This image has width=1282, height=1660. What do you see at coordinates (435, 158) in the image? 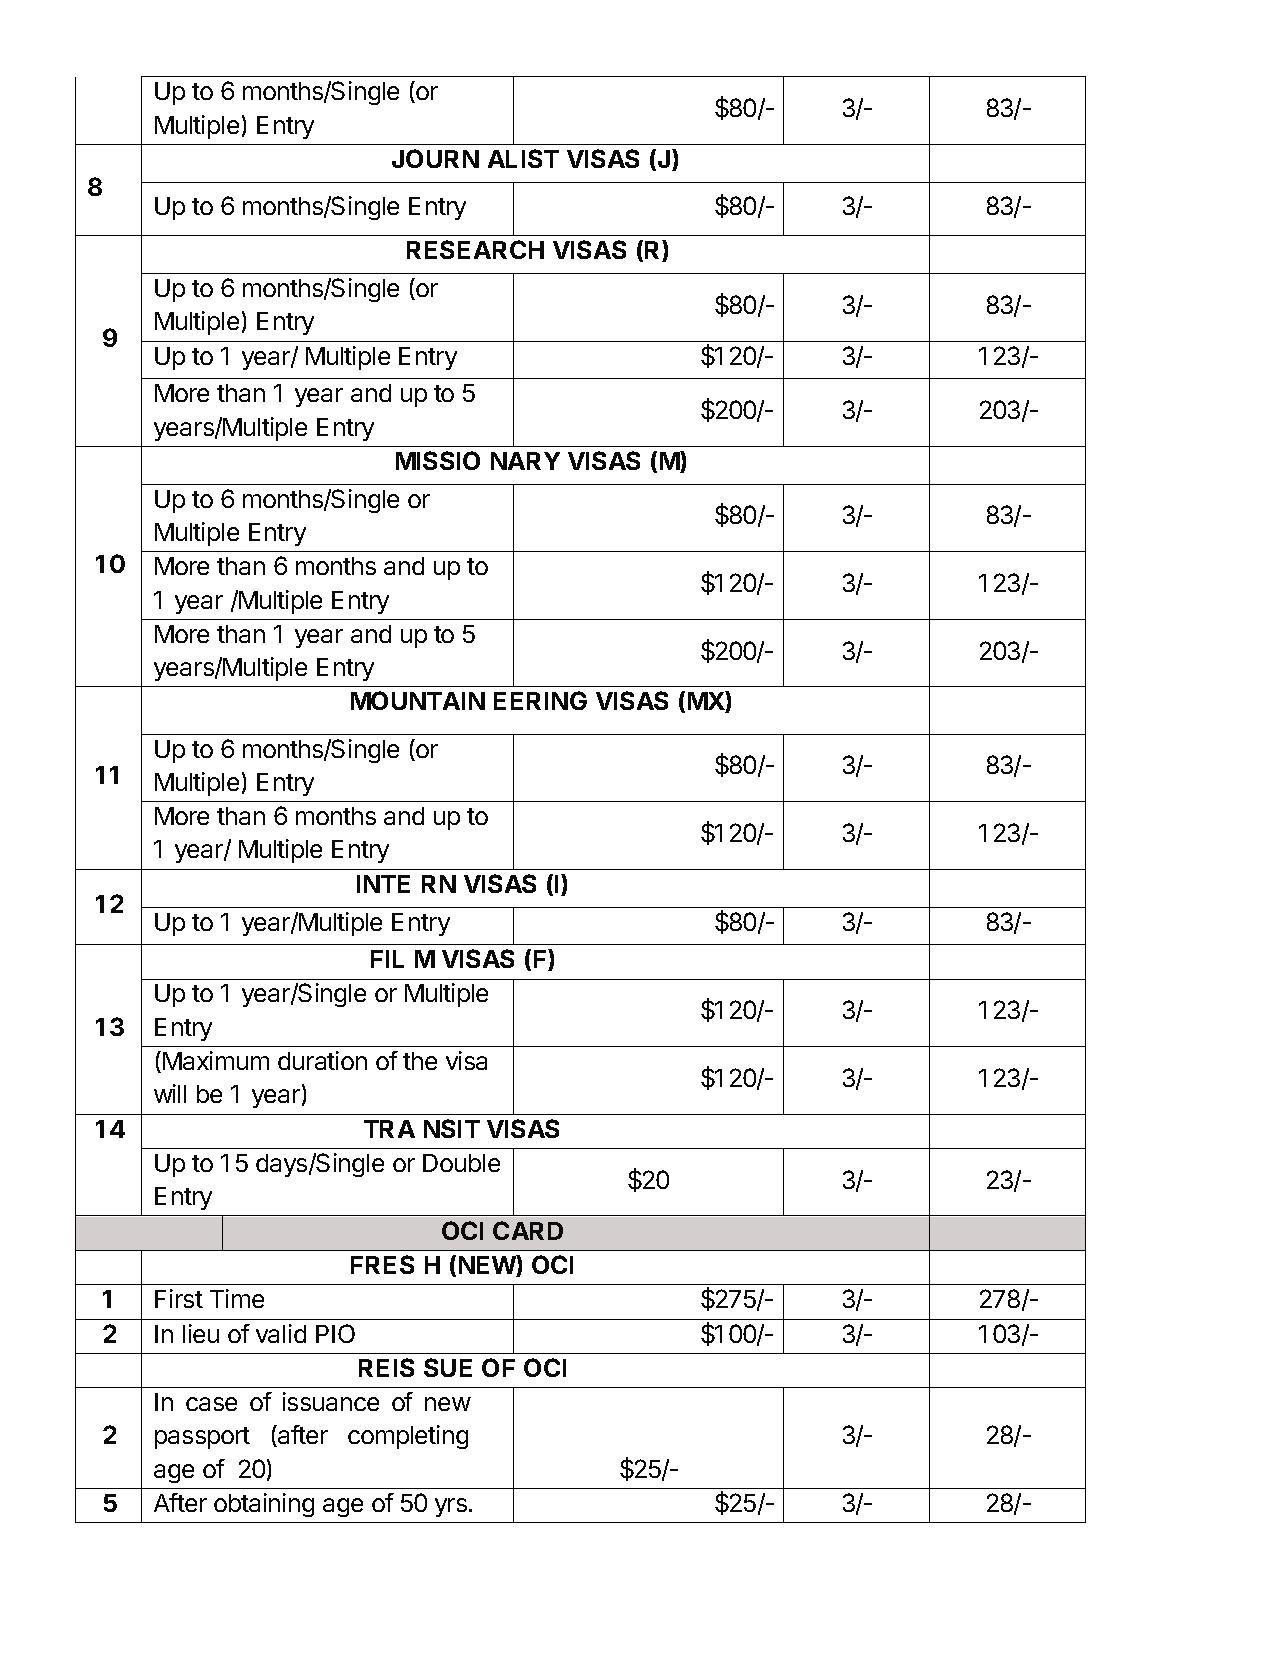
I see `JOURN` at bounding box center [435, 158].
